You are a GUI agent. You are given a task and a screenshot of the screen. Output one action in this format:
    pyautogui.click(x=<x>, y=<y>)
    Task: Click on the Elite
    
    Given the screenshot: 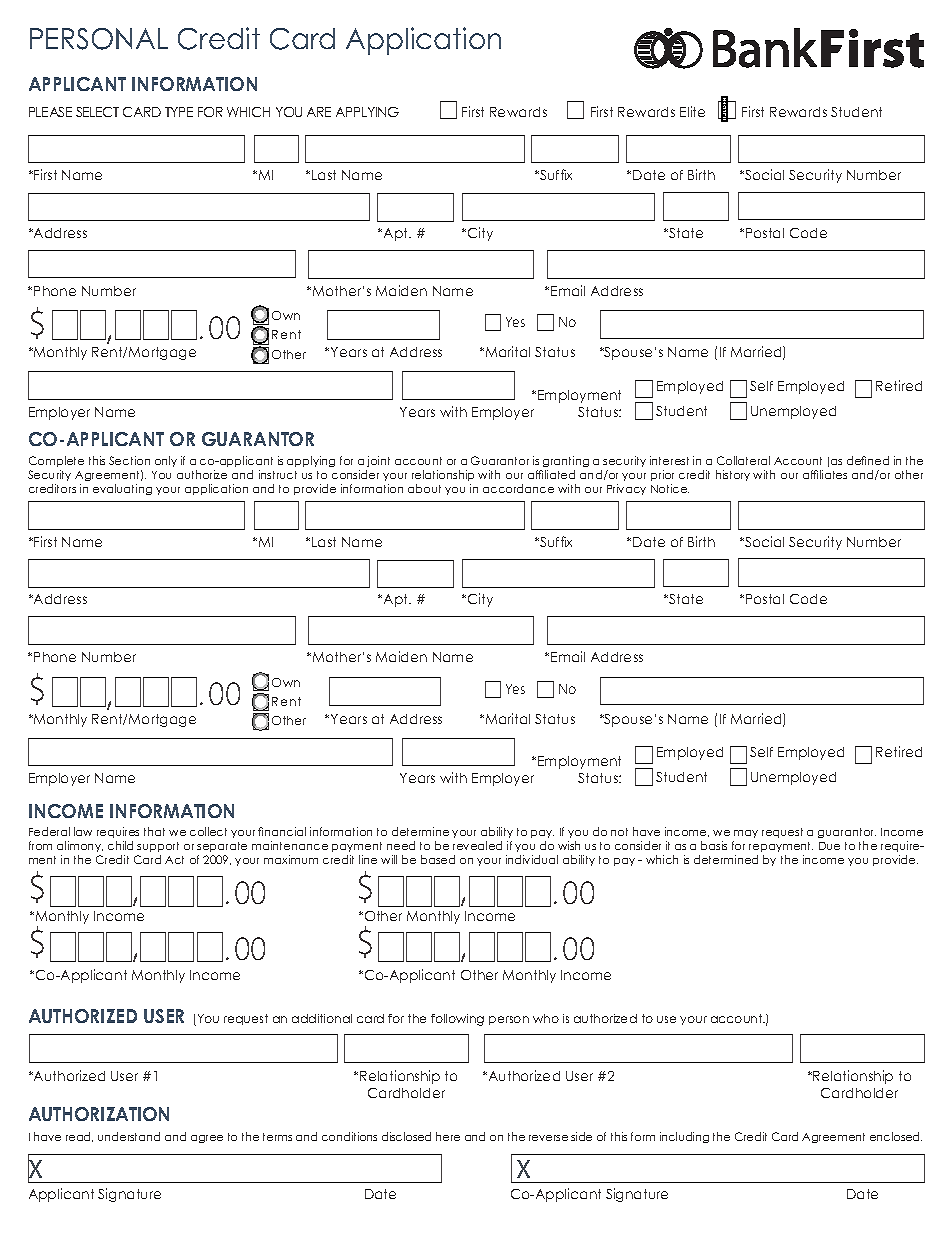 What is the action you would take?
    pyautogui.click(x=692, y=111)
